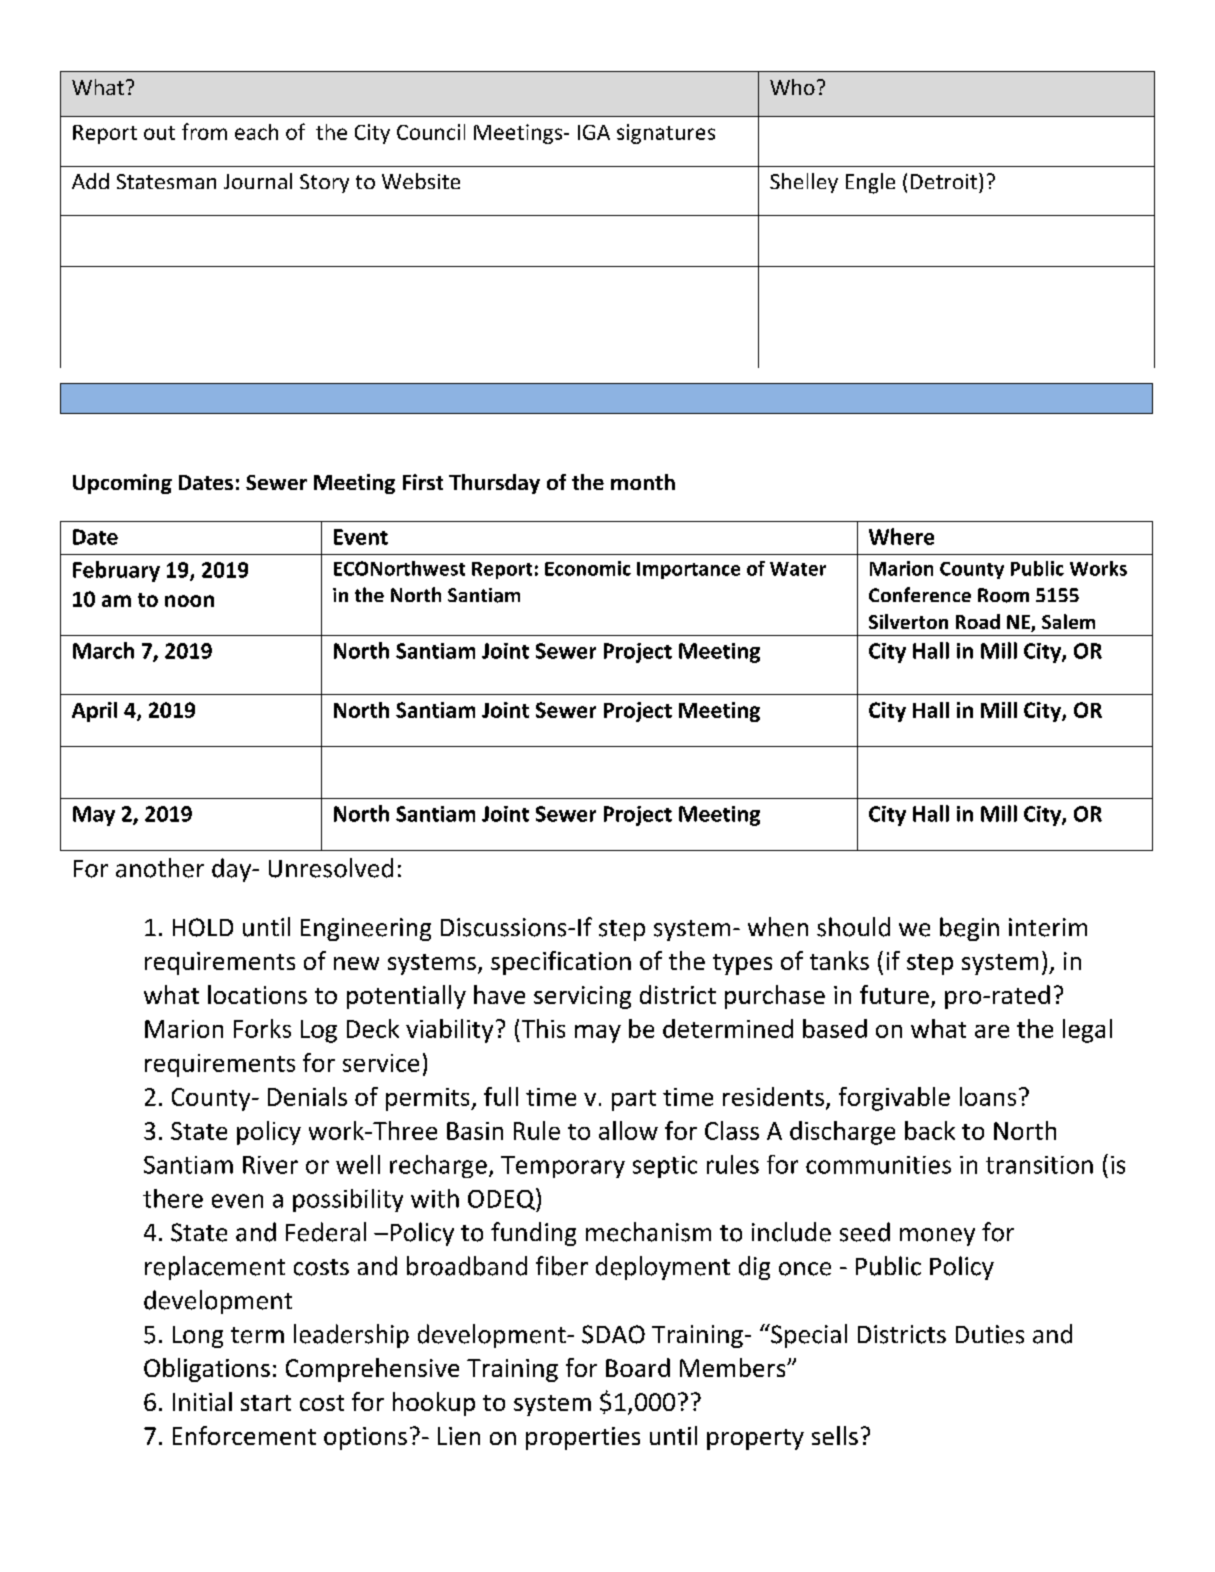  Describe the element at coordinates (945, 181) in the screenshot. I see `Detroit` at that location.
